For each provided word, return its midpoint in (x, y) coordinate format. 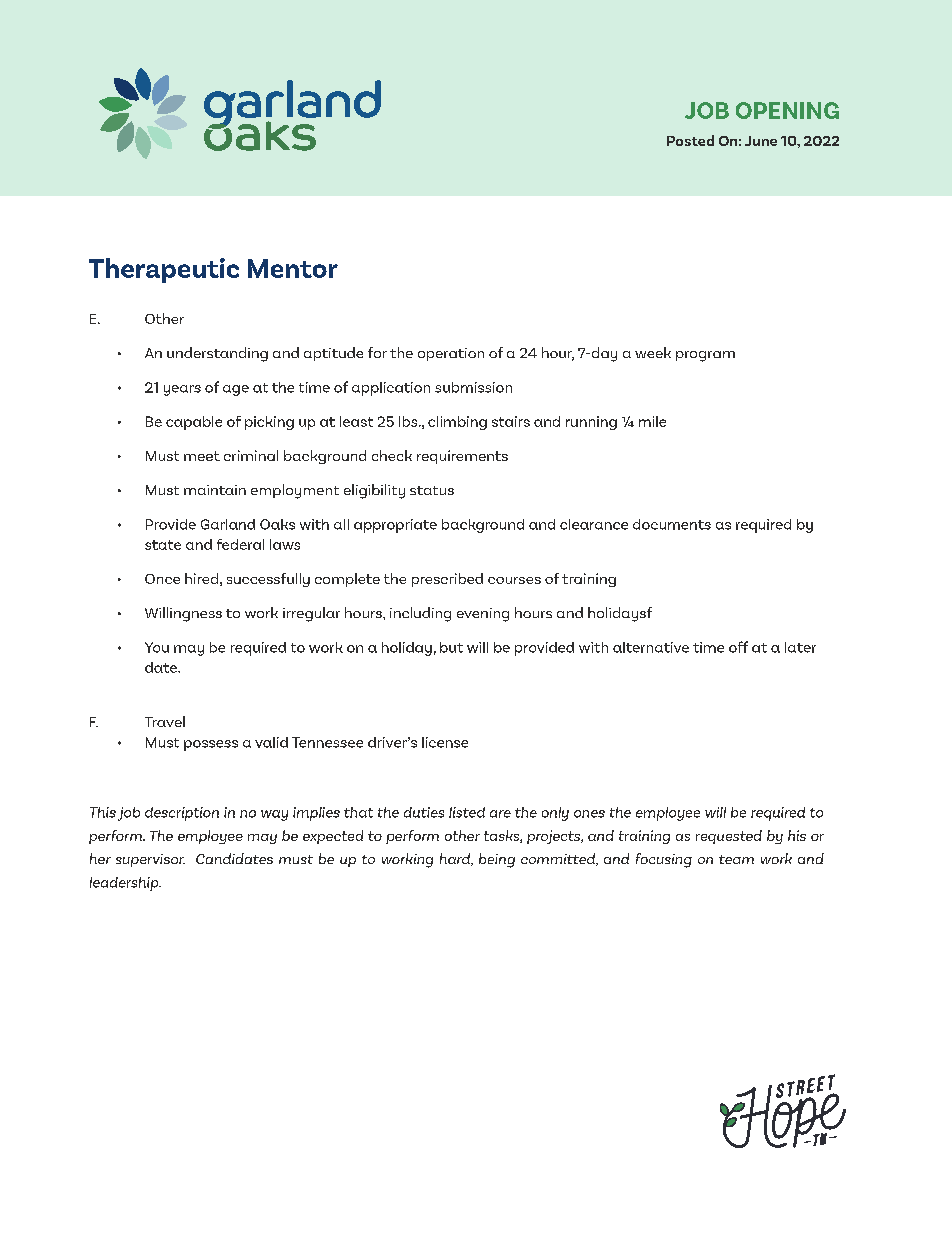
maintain (215, 490)
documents (672, 524)
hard (456, 859)
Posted (690, 140)
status (432, 490)
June (761, 141)
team (736, 859)
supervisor (150, 860)
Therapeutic (164, 270)
